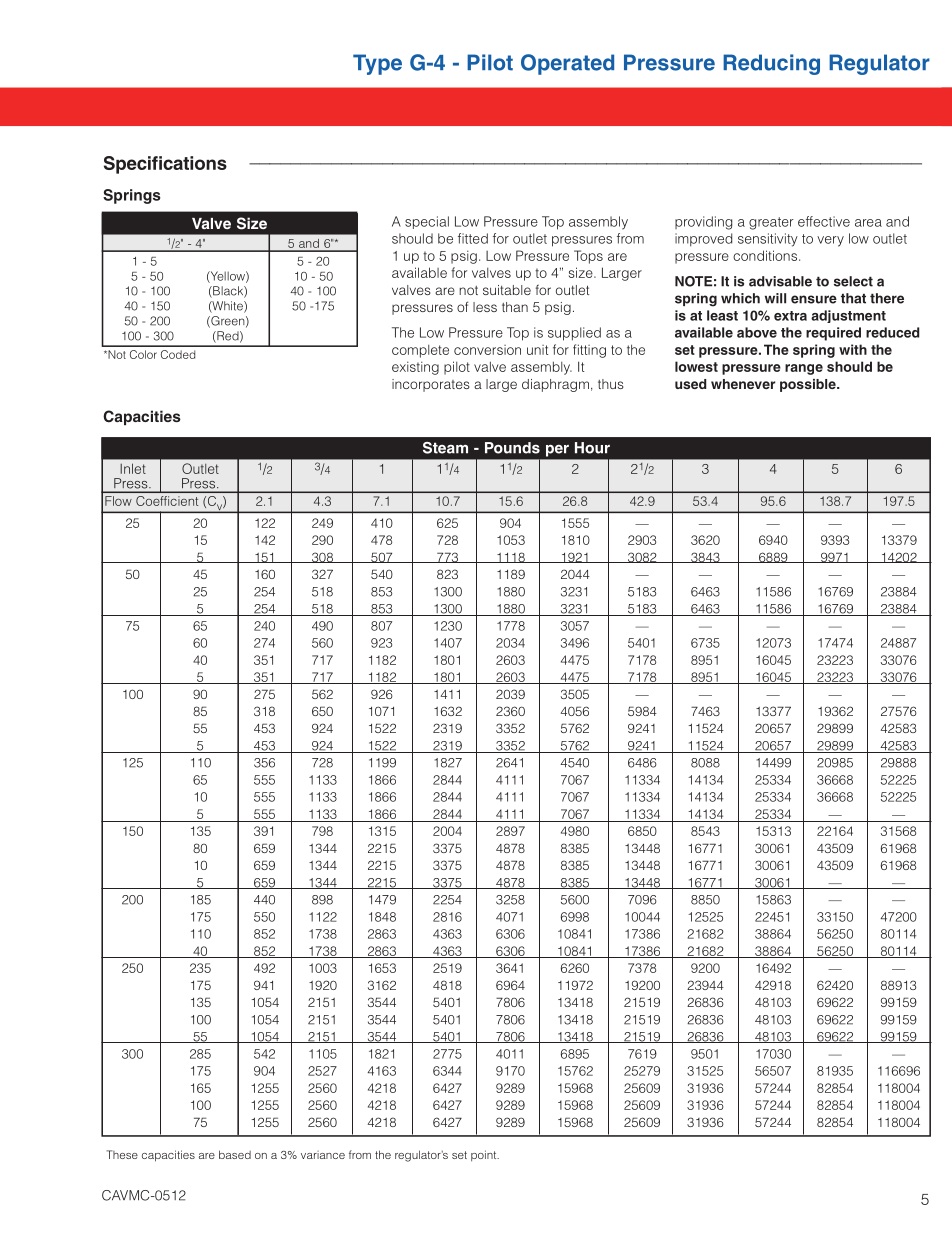  What do you see at coordinates (167, 501) in the screenshot?
I see `Coefficient` at bounding box center [167, 501].
